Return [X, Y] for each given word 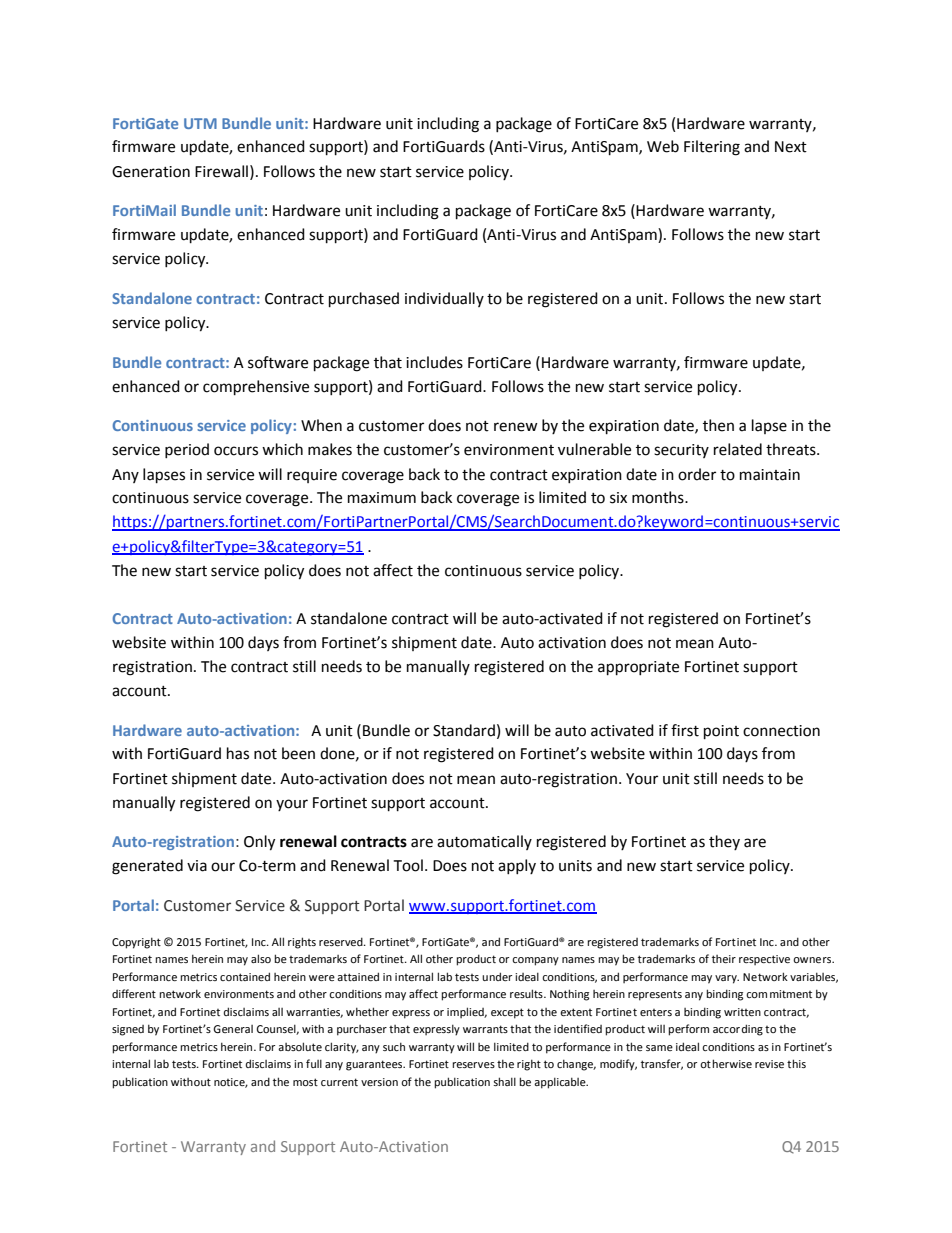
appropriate [638, 668]
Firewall [221, 171]
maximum [382, 498]
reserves [473, 1065]
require [312, 476]
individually [444, 299]
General [233, 1029]
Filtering [712, 148]
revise [769, 1064]
